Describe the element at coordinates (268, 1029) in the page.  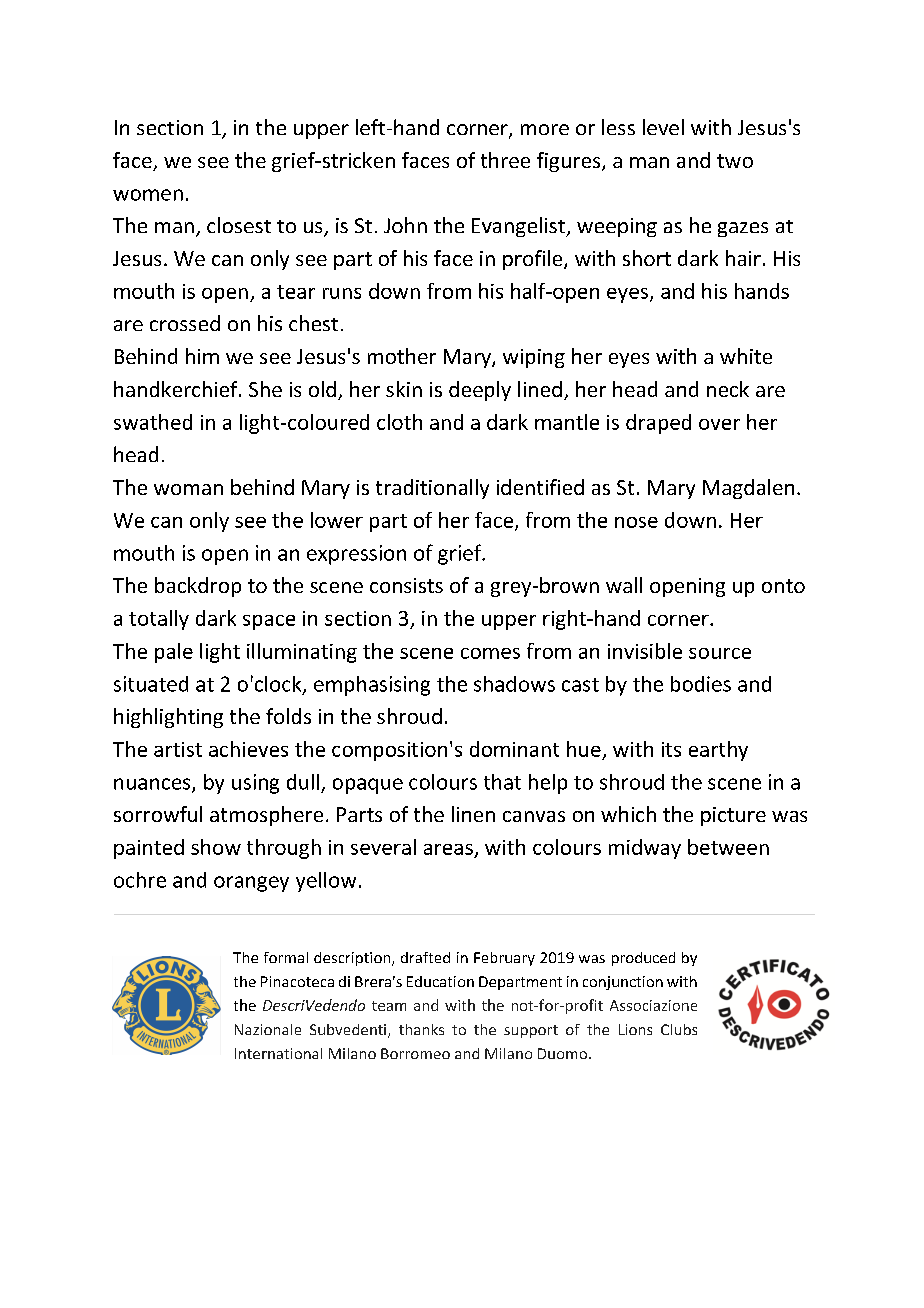
I see `Nazionale` at that location.
